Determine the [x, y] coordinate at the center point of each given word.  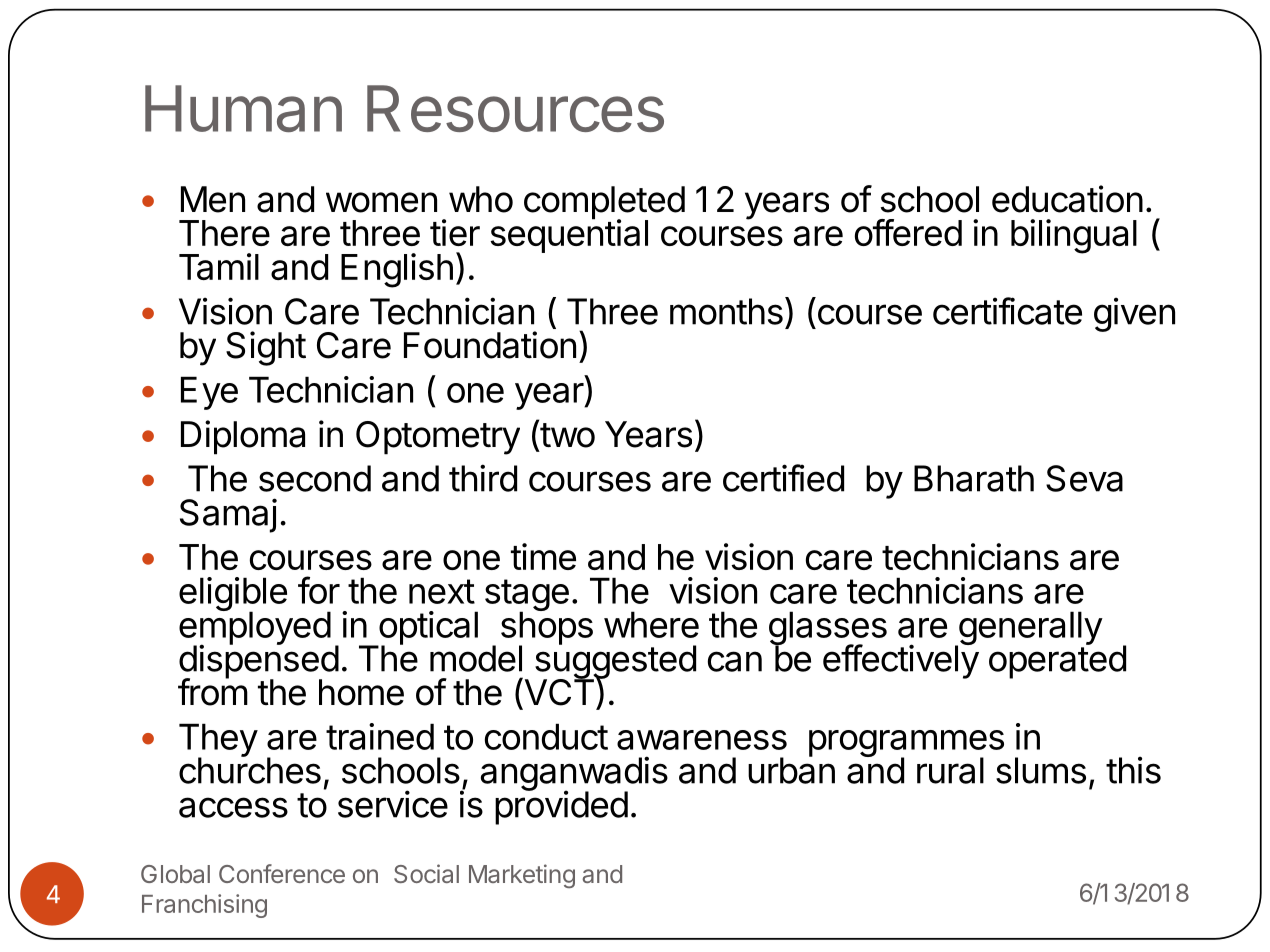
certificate [1007, 311]
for [319, 590]
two [566, 435]
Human [243, 108]
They [218, 741]
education [1067, 199]
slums [1041, 770]
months [726, 311]
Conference [282, 873]
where [651, 624]
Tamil [219, 266]
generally [1029, 629]
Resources [515, 108]
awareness [702, 740]
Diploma [243, 437]
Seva [1084, 478]
